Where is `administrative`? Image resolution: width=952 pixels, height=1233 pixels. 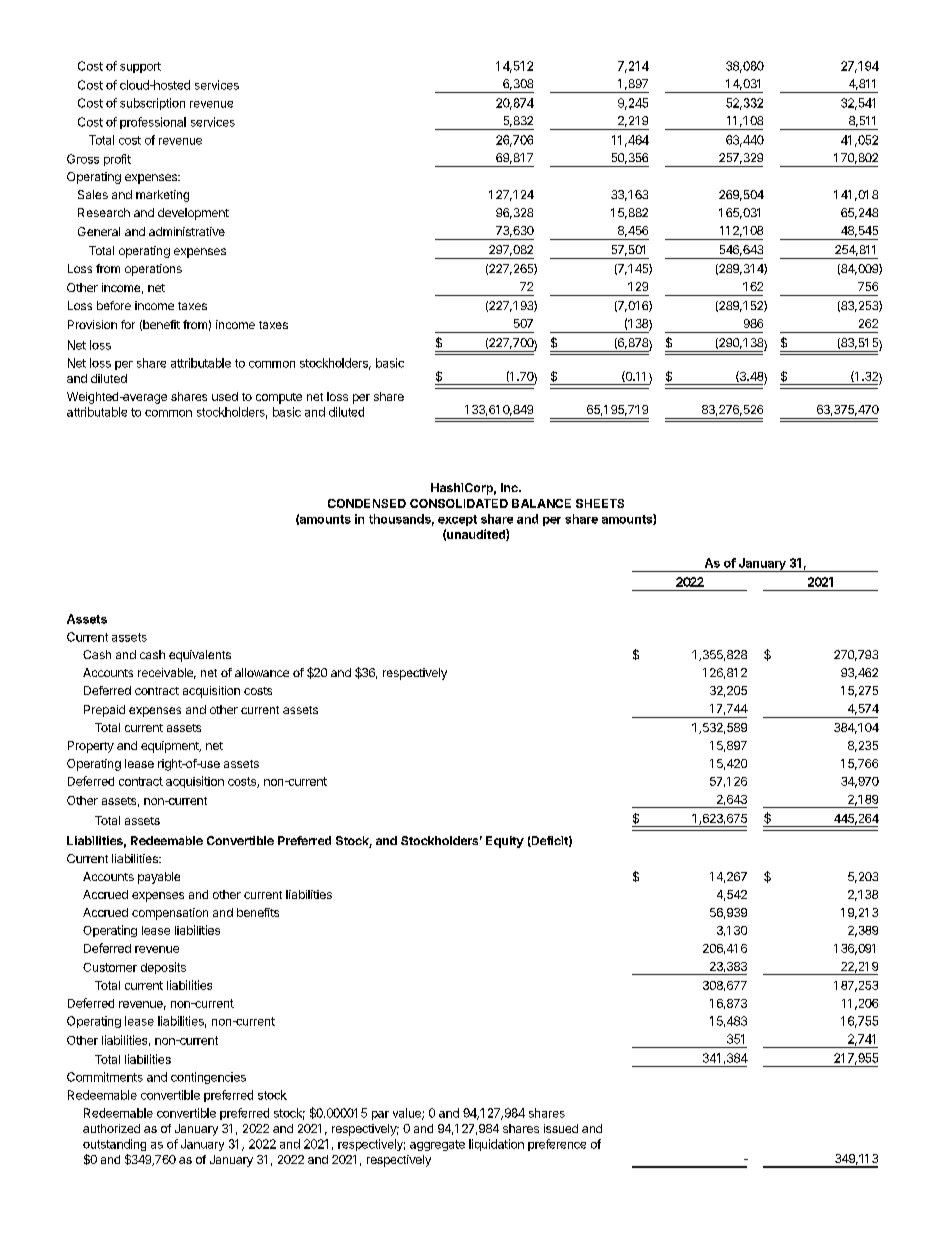
administrative is located at coordinates (187, 231).
